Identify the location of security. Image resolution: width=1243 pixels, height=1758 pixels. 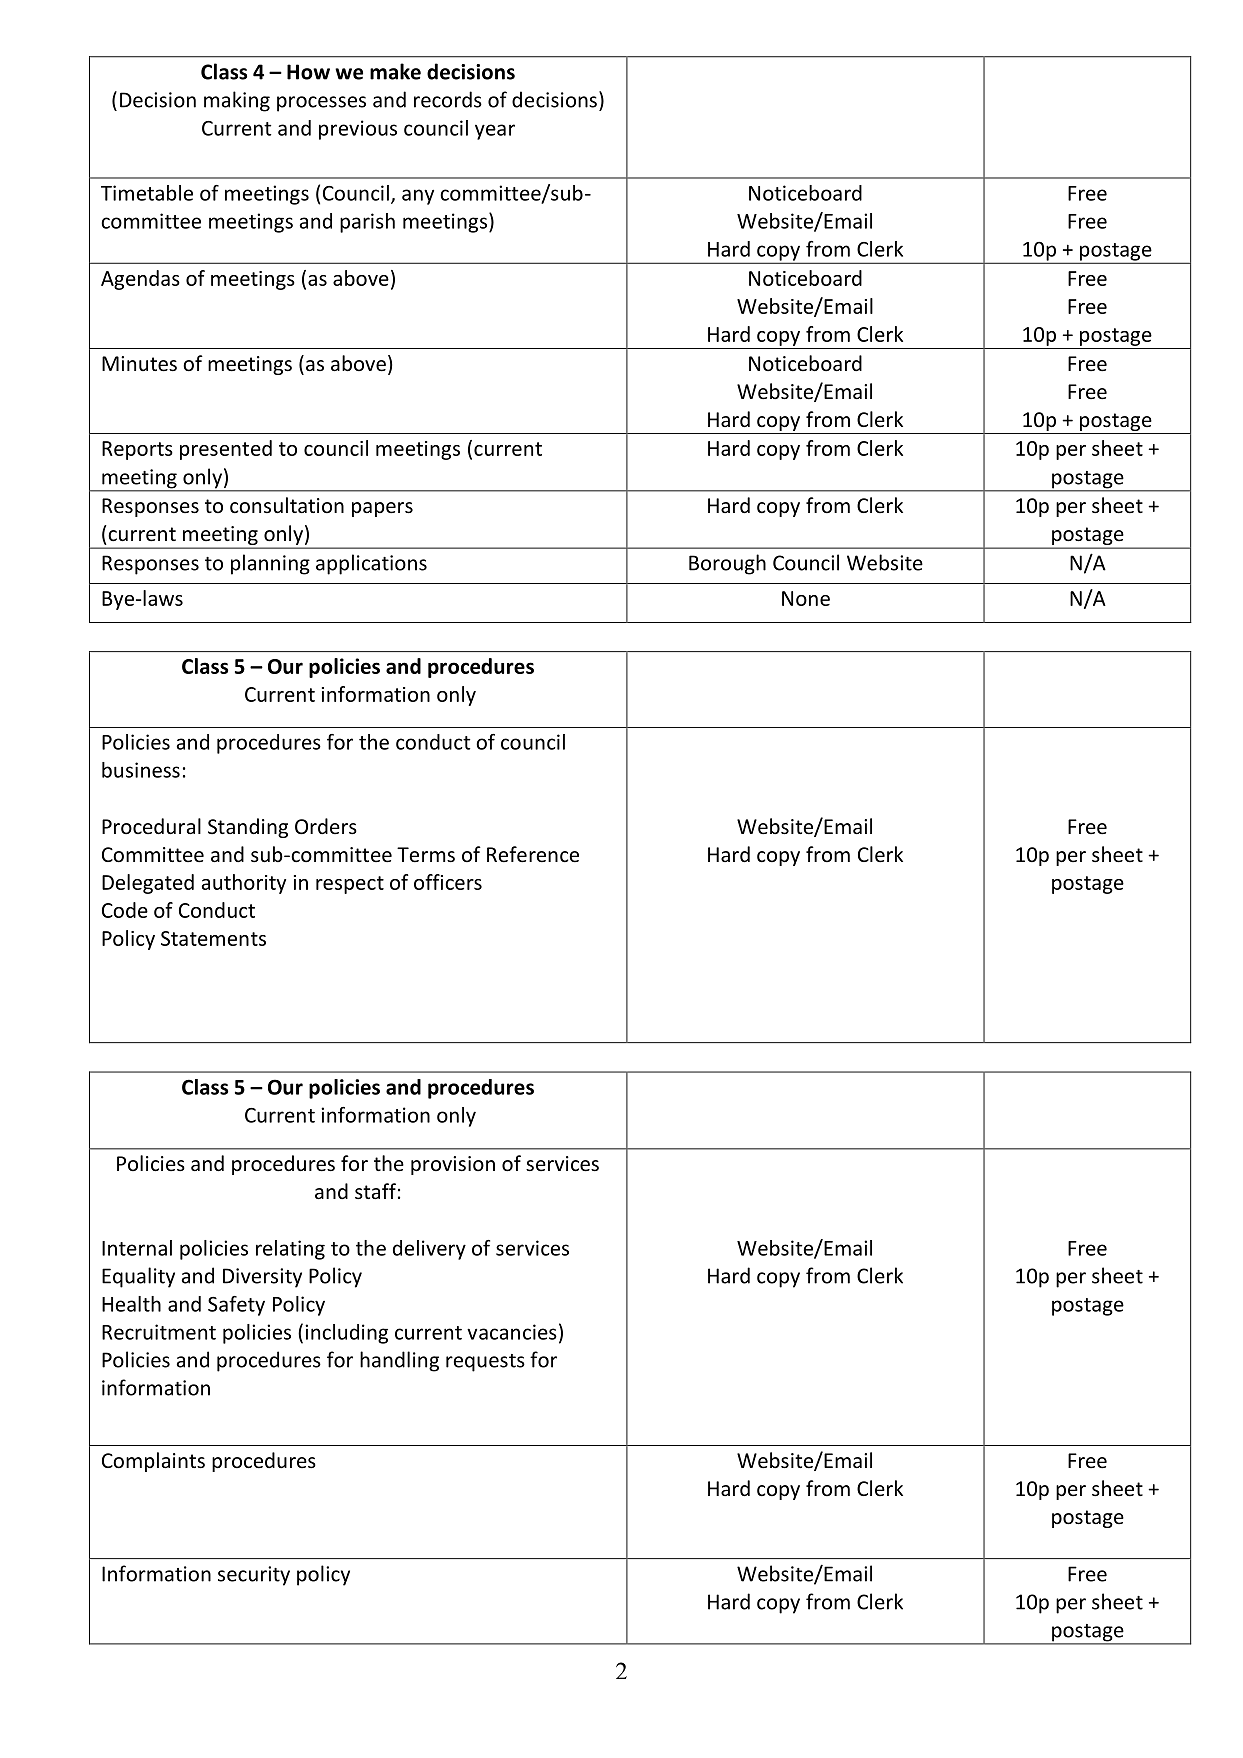
(254, 1576).
